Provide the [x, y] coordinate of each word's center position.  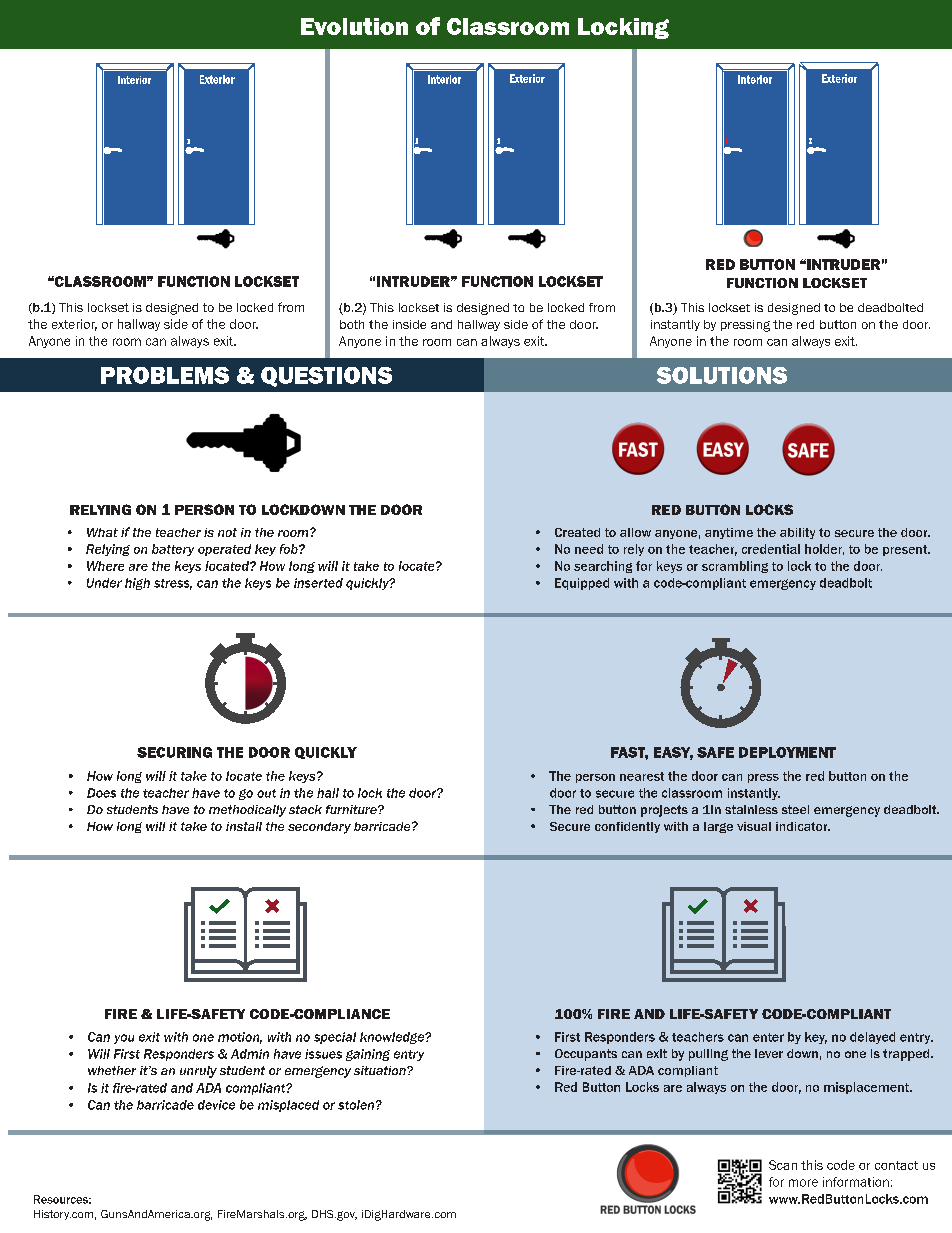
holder [824, 549]
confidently [627, 827]
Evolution [354, 26]
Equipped [582, 584]
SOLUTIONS [722, 375]
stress [173, 584]
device [216, 1105]
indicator [803, 826]
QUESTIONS [326, 377]
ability [797, 533]
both [352, 324]
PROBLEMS [165, 375]
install [244, 826]
